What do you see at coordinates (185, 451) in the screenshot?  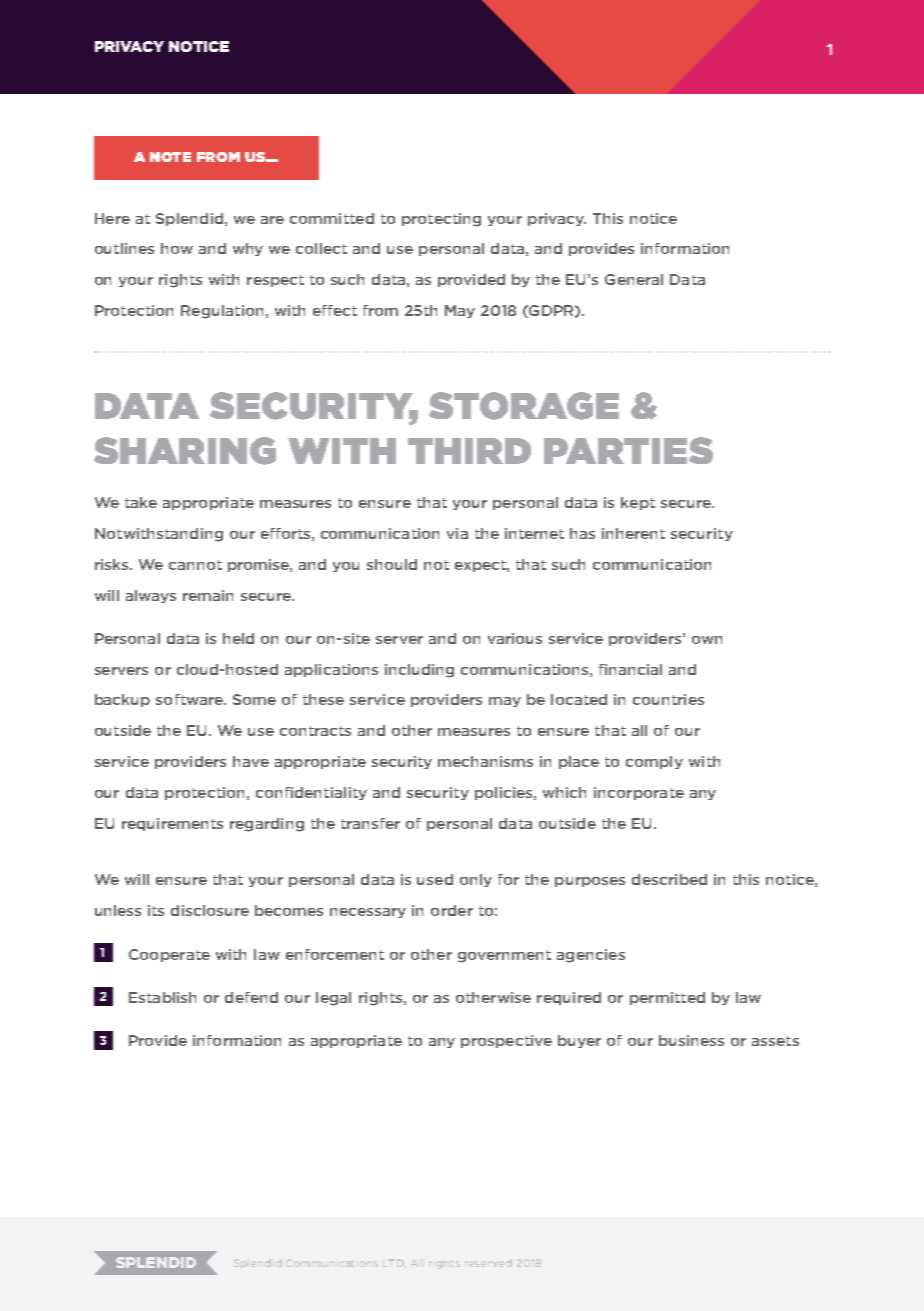 I see `SHARING` at bounding box center [185, 451].
